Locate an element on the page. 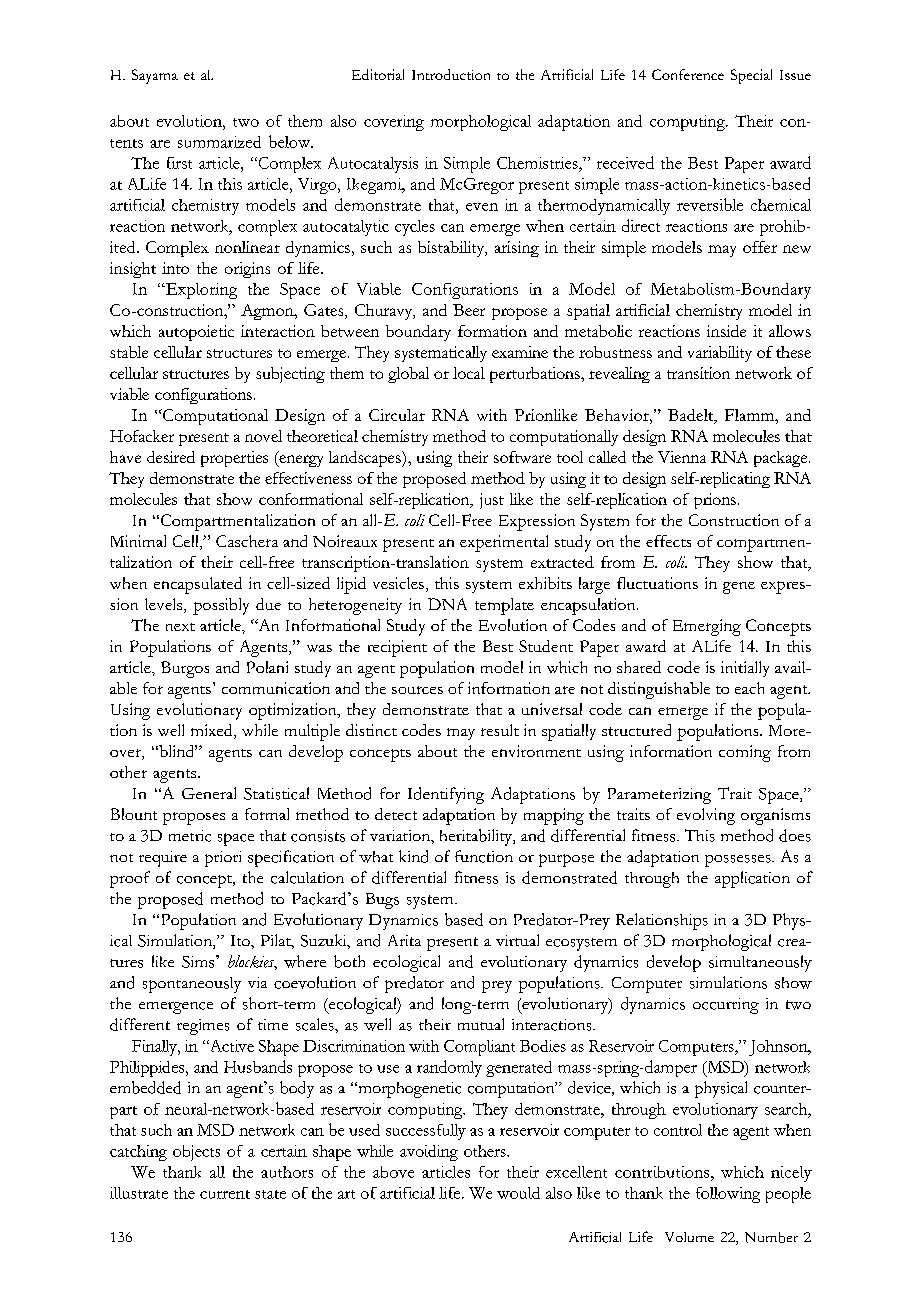 The image size is (921, 1316). initially is located at coordinates (745, 669).
